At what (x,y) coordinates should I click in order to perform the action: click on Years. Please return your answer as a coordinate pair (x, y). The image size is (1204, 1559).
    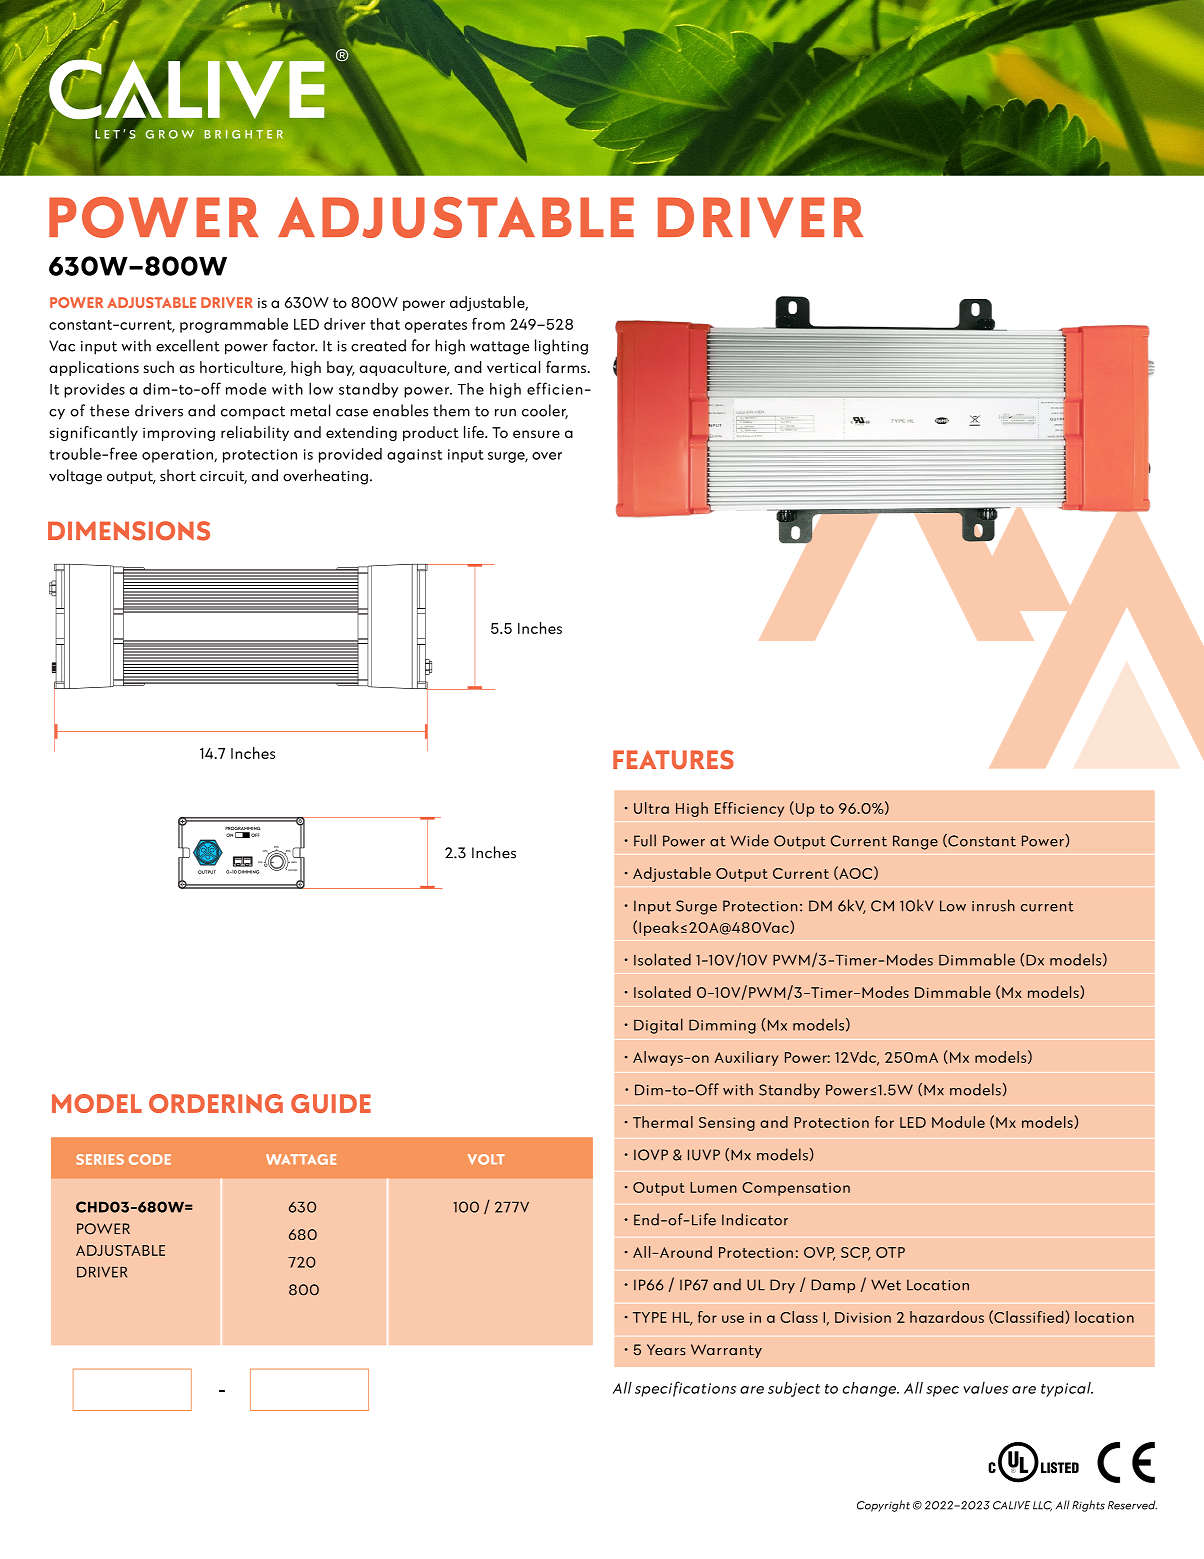
    Looking at the image, I should click on (666, 1350).
